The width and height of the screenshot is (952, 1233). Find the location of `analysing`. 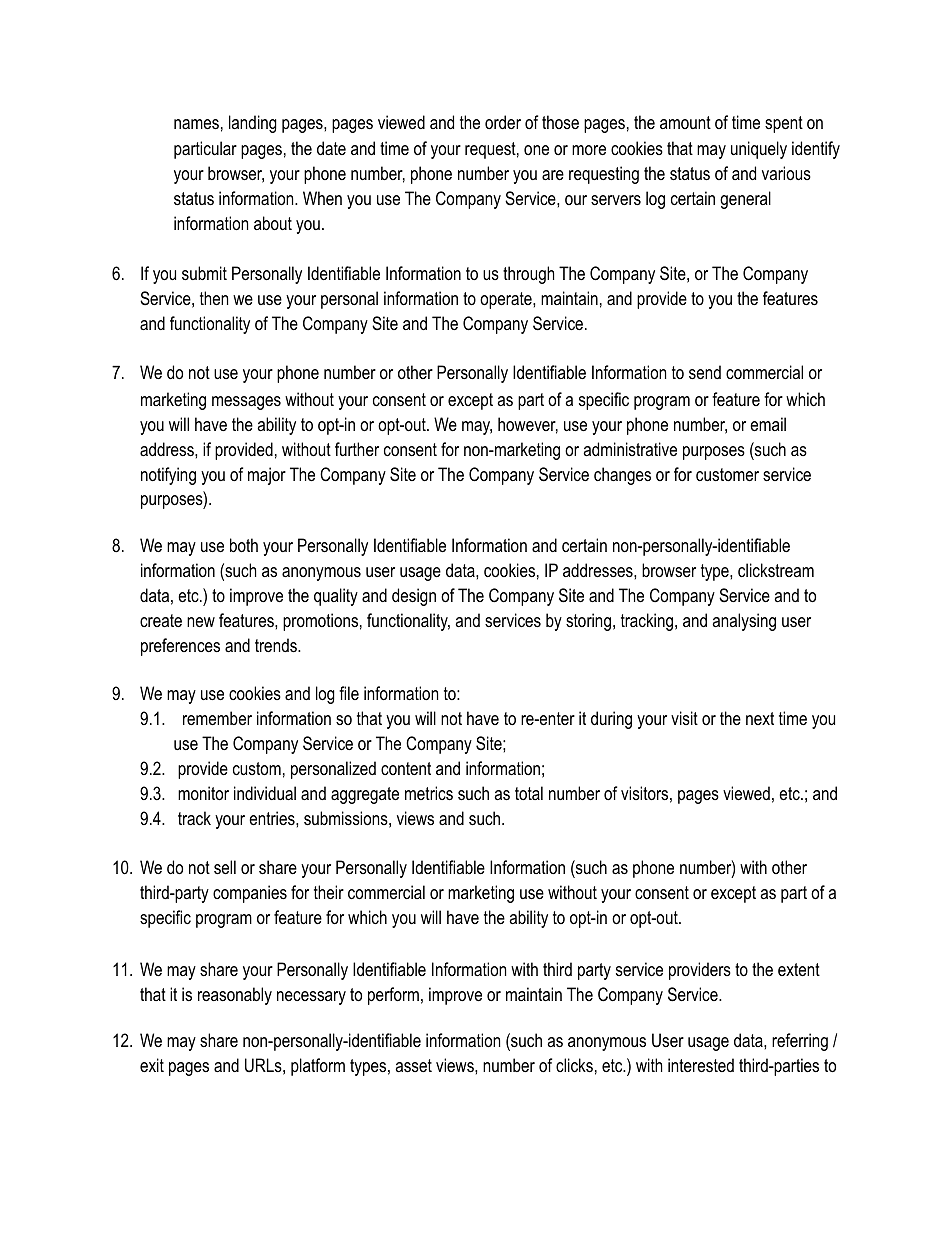

analysing is located at coordinates (744, 622).
